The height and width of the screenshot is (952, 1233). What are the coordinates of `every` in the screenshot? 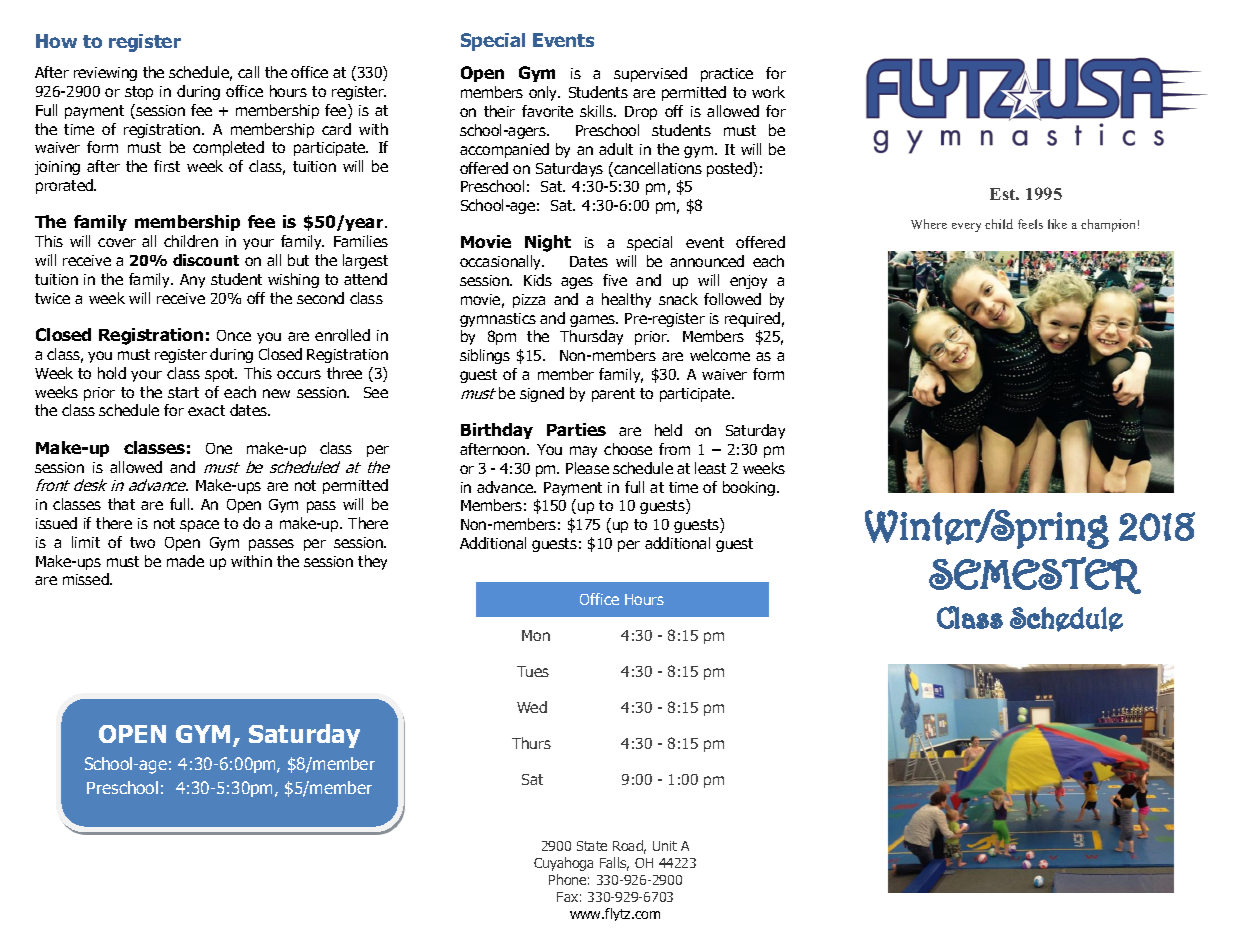 It's located at (966, 227).
